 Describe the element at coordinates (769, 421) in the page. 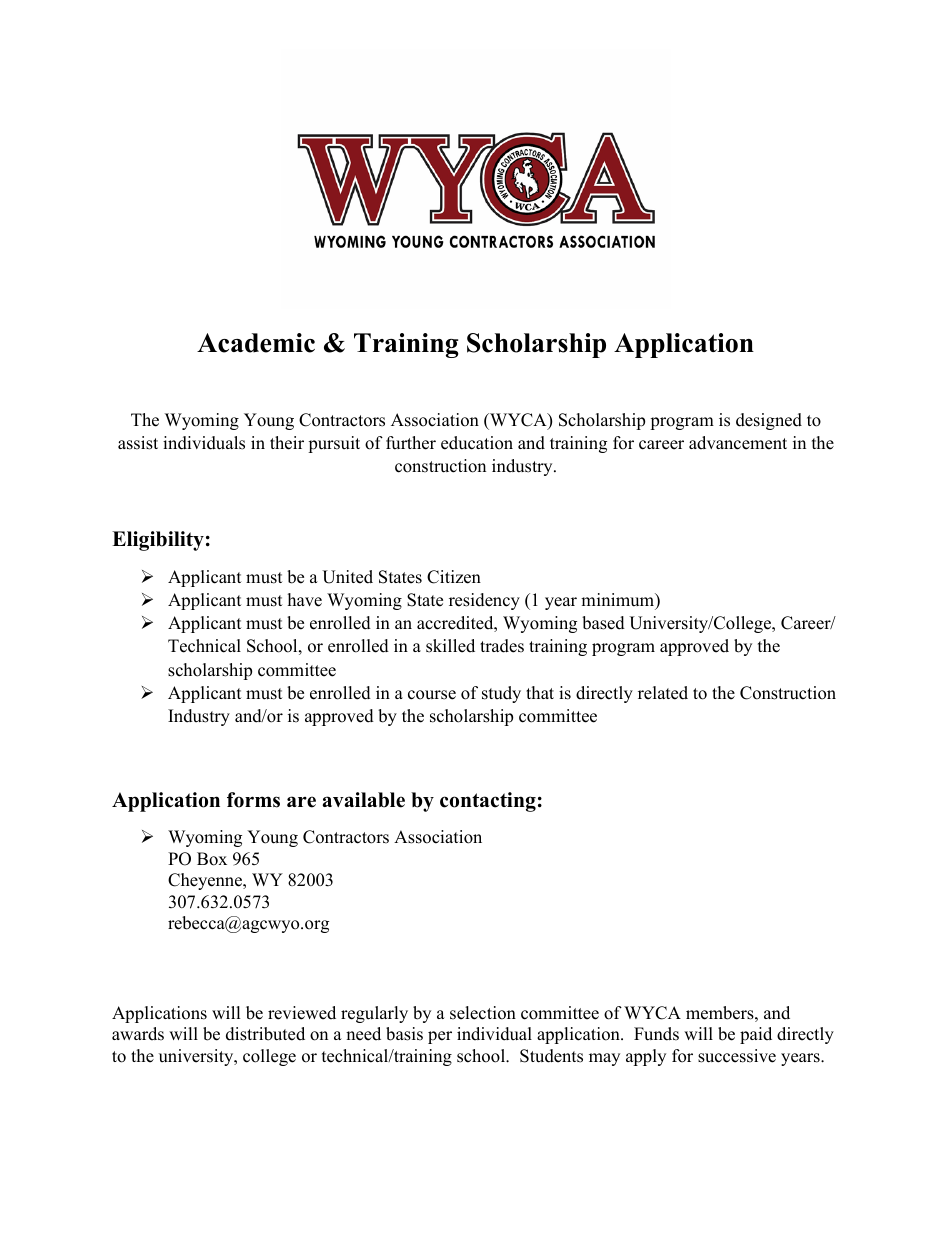

I see `designed` at that location.
